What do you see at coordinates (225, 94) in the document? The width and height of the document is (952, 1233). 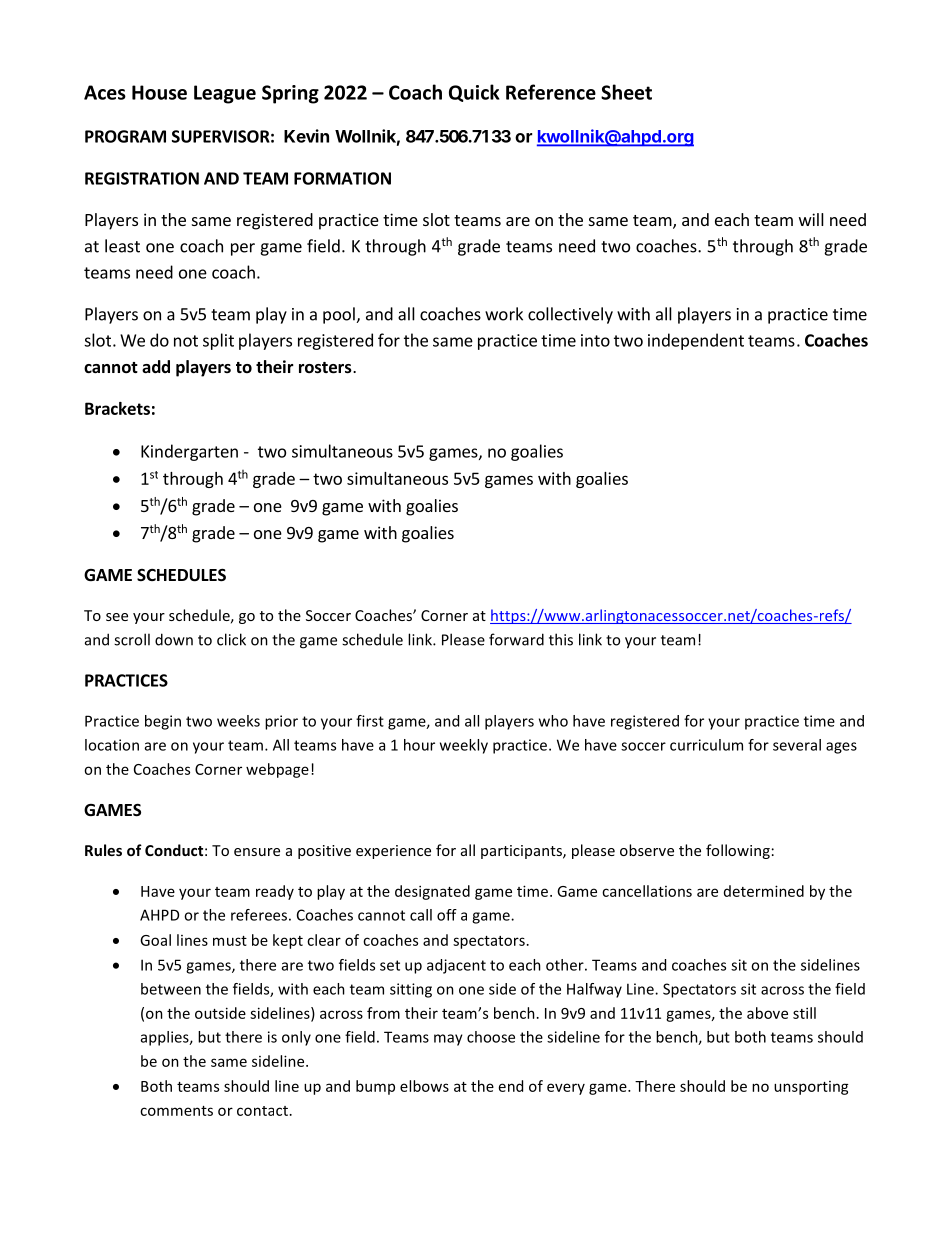 I see `League` at bounding box center [225, 94].
